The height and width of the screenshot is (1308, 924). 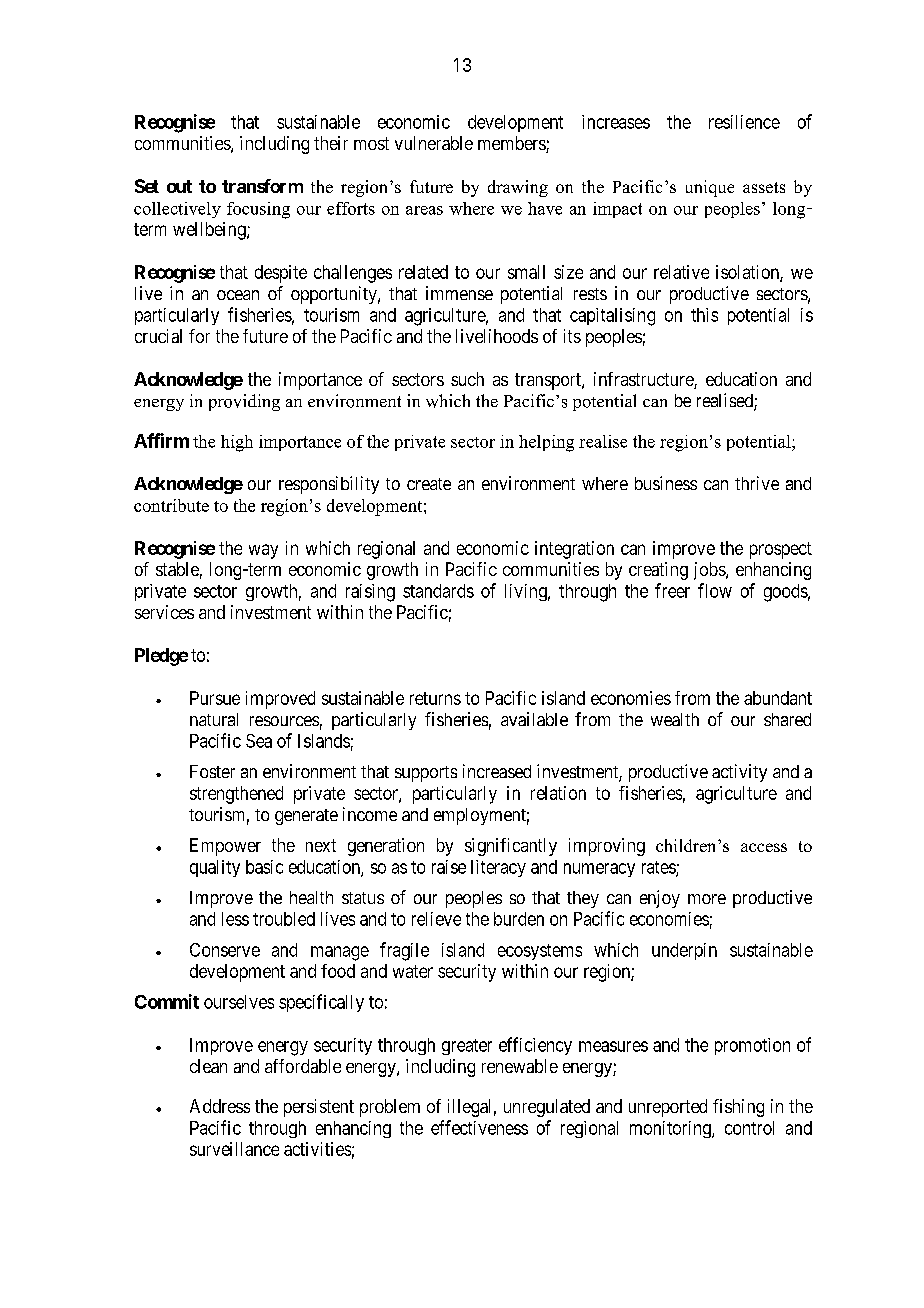 I want to click on members, so click(x=512, y=144).
